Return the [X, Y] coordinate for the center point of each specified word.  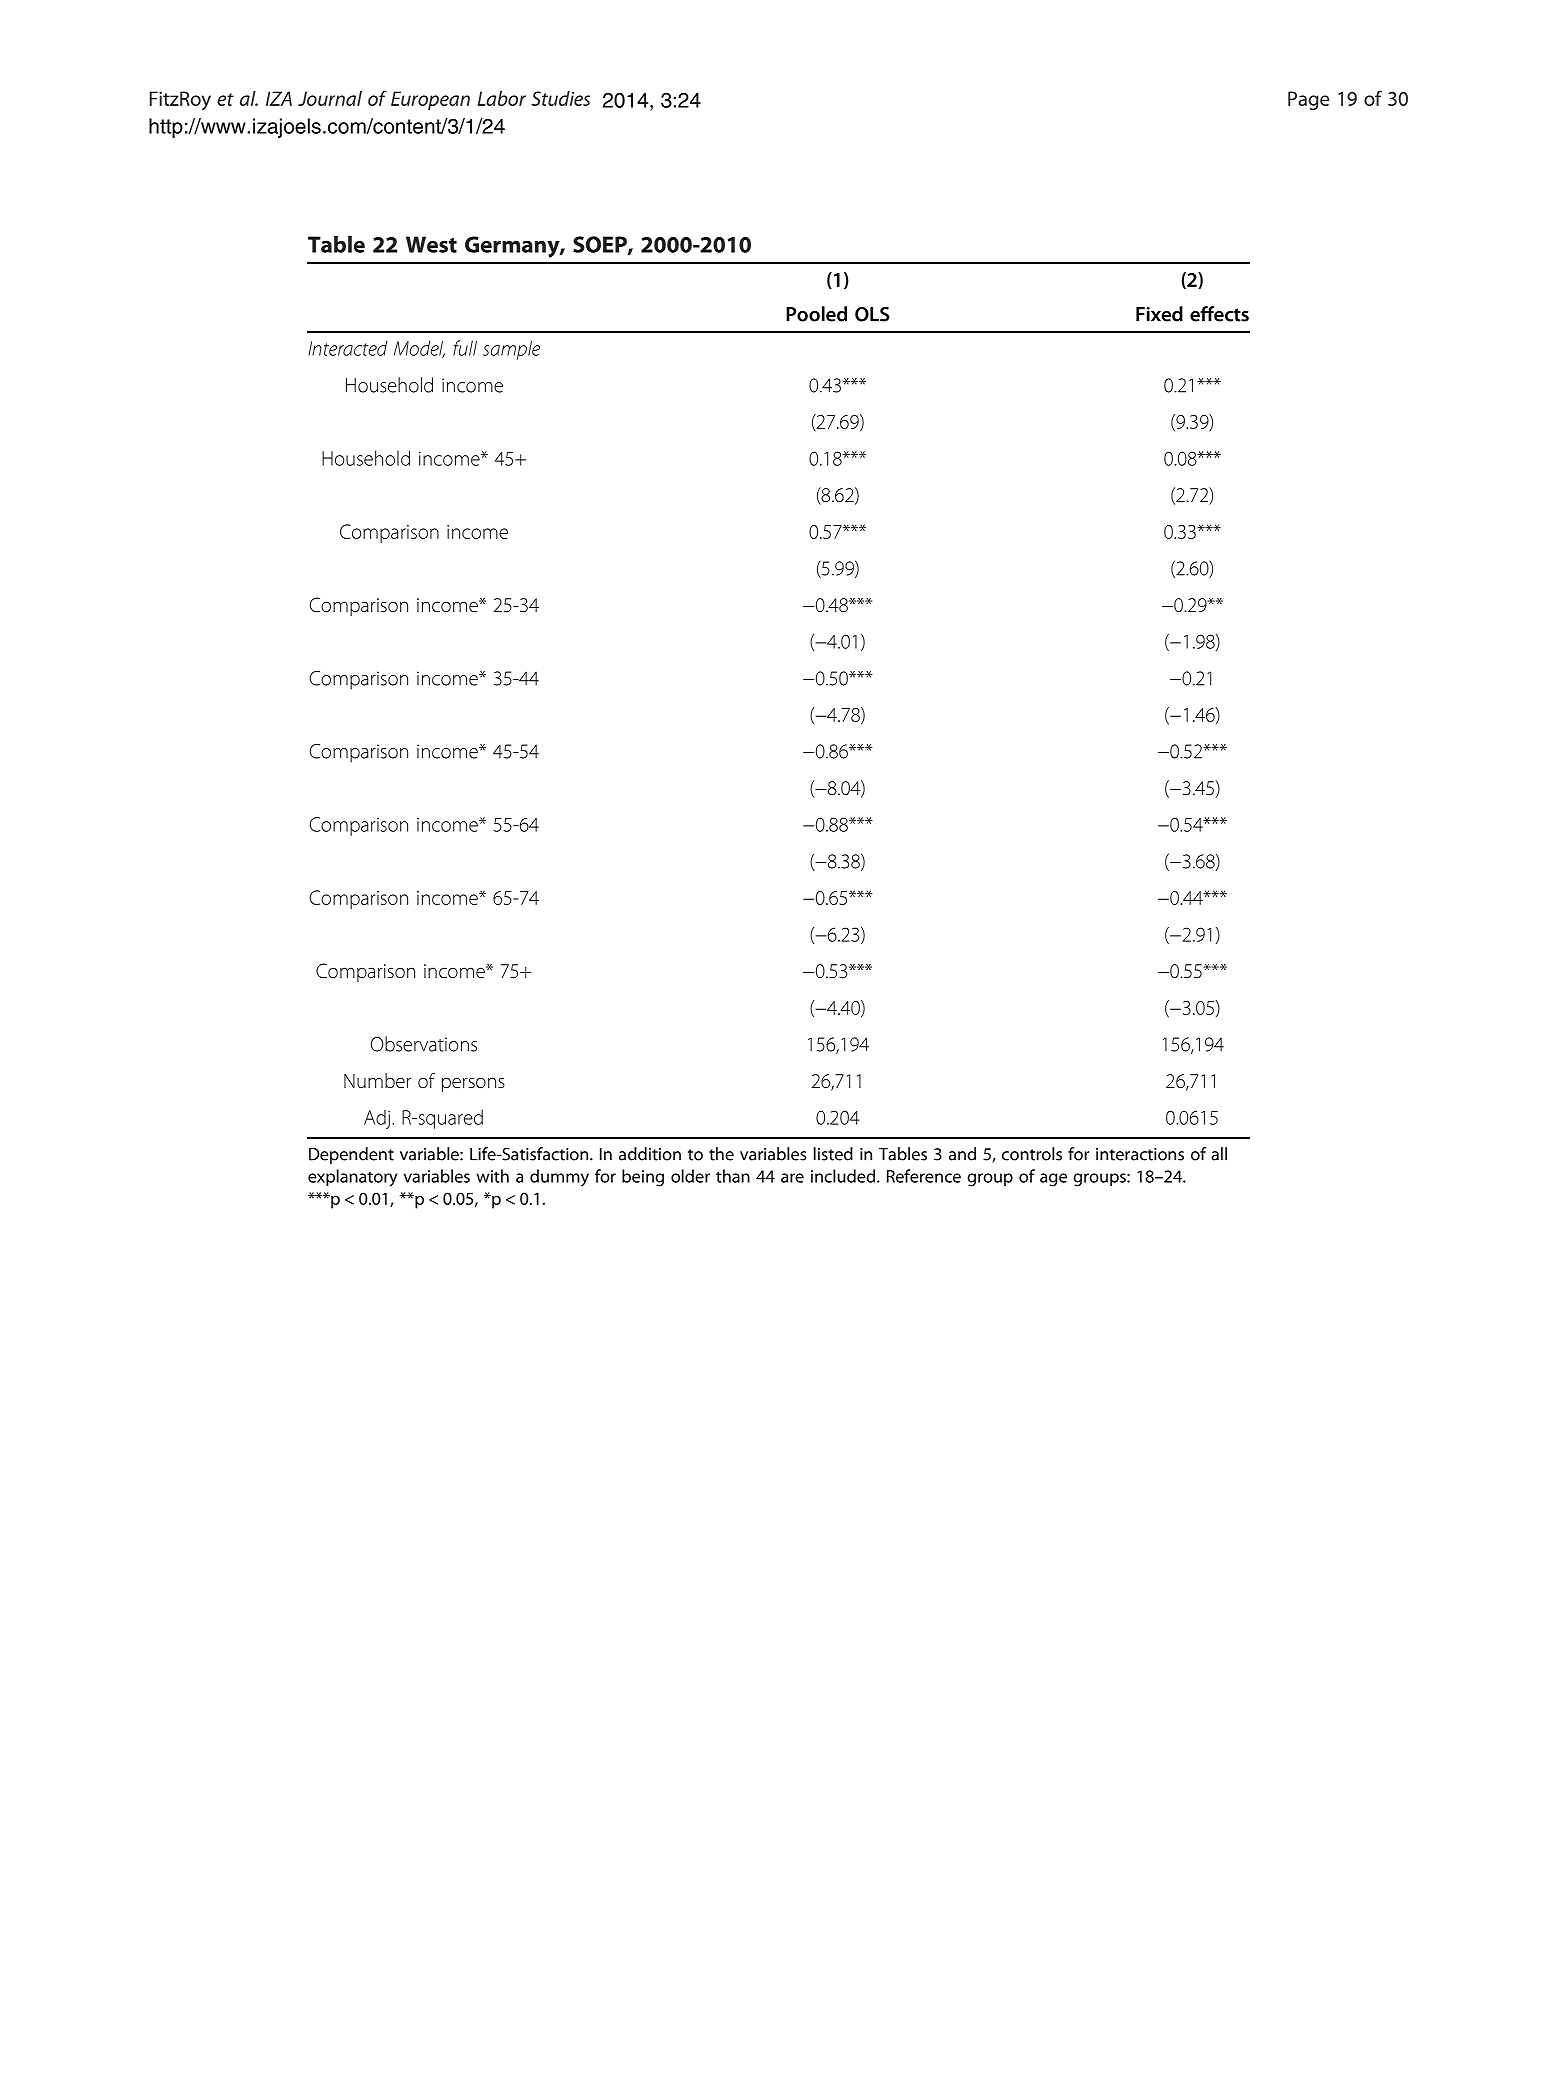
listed [833, 1154]
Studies [560, 98]
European [430, 100]
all [1219, 1154]
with [493, 1176]
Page [1308, 100]
